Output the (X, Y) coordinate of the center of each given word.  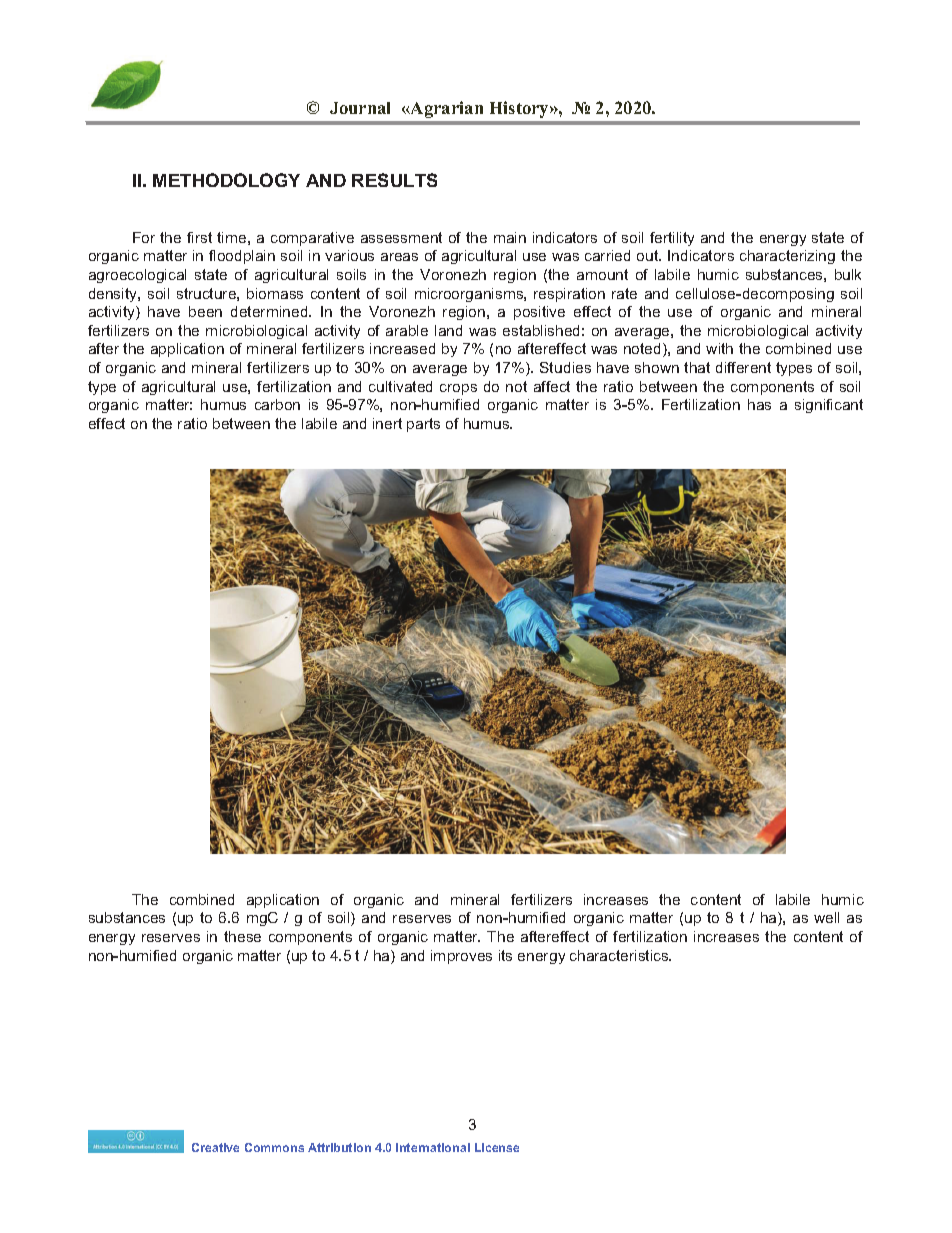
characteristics (620, 955)
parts (423, 425)
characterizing (787, 257)
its (505, 955)
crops (458, 389)
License (497, 1147)
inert (387, 423)
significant (829, 406)
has (759, 404)
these (242, 936)
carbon (277, 404)
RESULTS (394, 180)
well (826, 917)
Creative (215, 1147)
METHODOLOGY (226, 180)
